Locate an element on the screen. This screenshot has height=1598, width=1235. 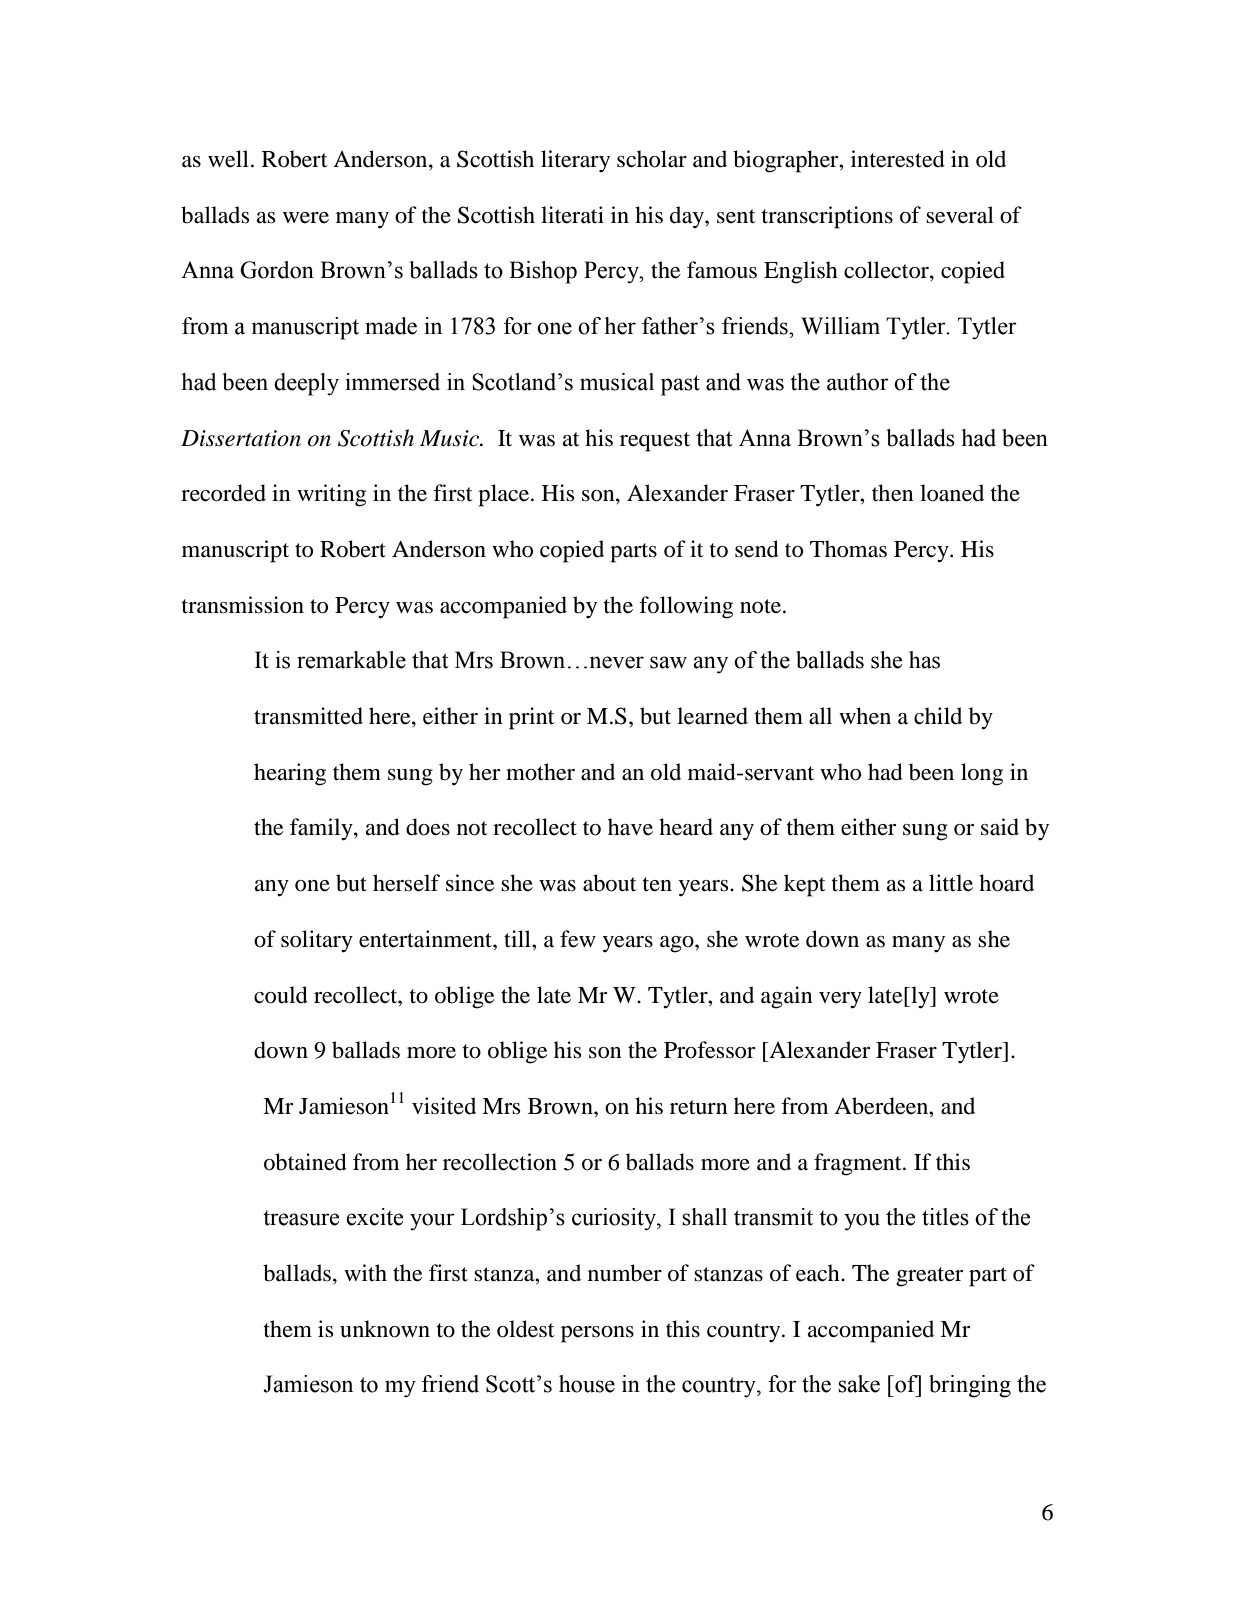
unknown is located at coordinates (385, 1329).
